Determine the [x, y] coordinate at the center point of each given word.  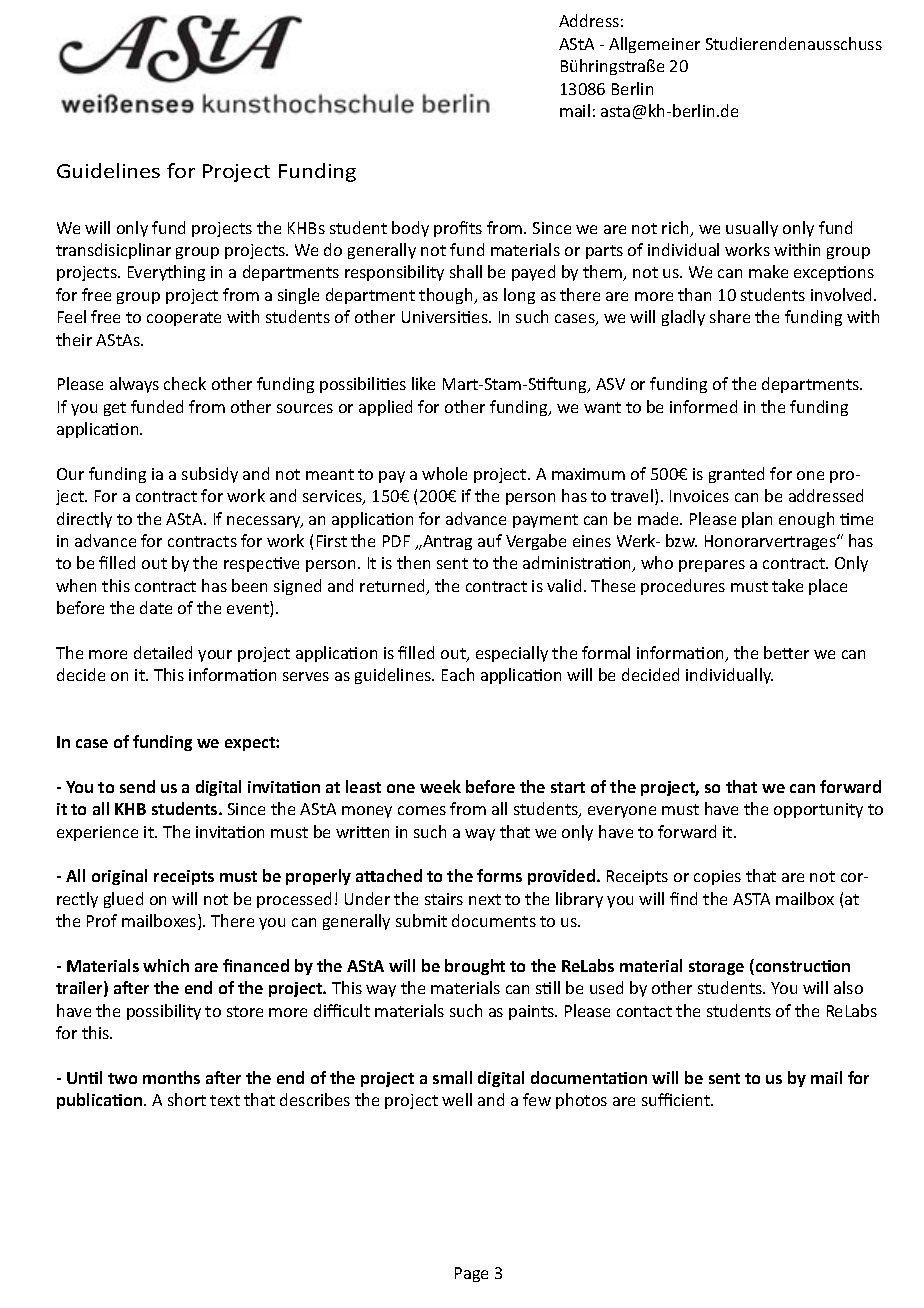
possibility [164, 1012]
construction [801, 967]
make [768, 271]
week [440, 786]
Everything [166, 273]
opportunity [818, 810]
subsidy [210, 475]
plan [757, 520]
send [137, 786]
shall [466, 271]
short [187, 1099]
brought [475, 967]
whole [444, 473]
